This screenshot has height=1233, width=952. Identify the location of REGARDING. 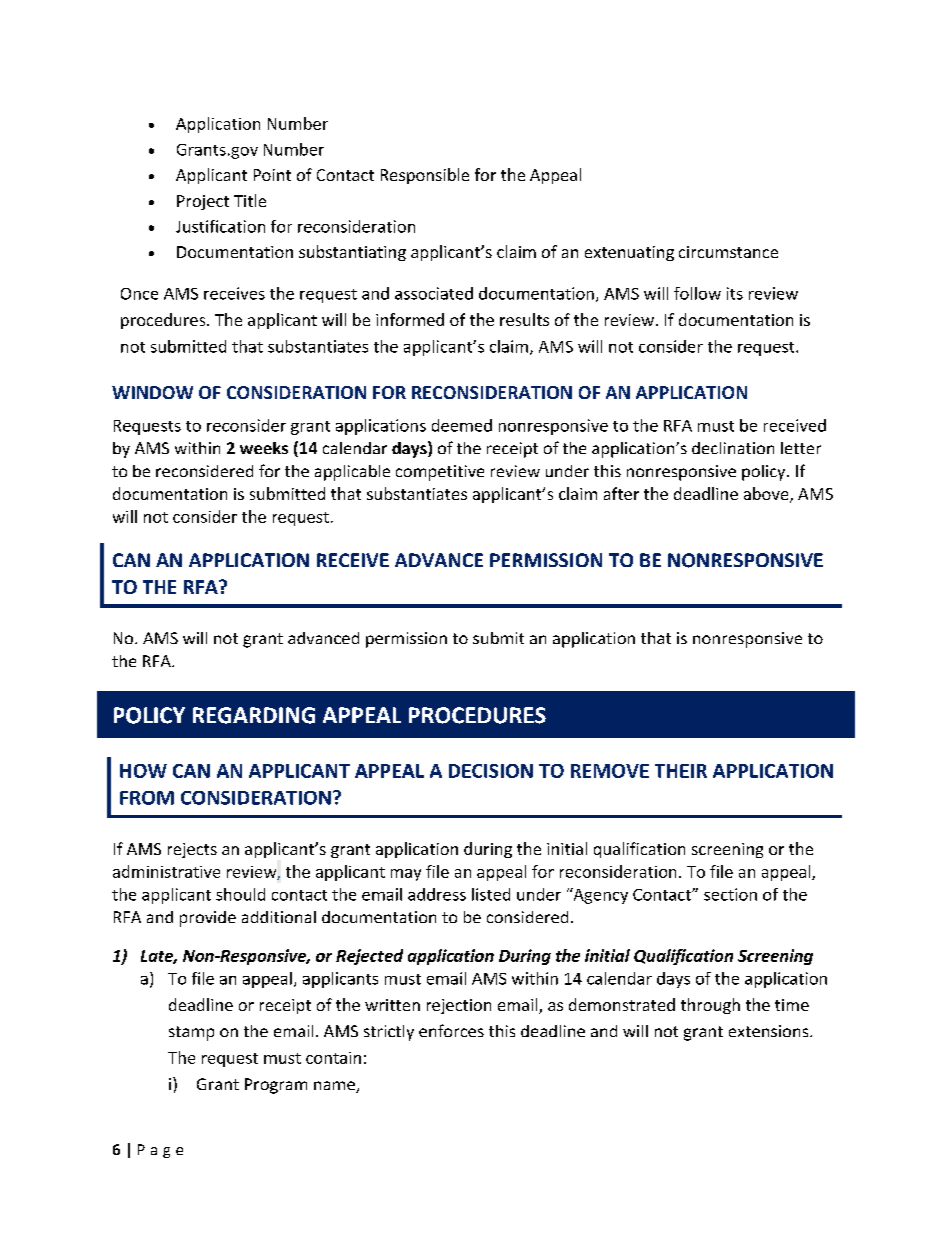
(254, 715).
